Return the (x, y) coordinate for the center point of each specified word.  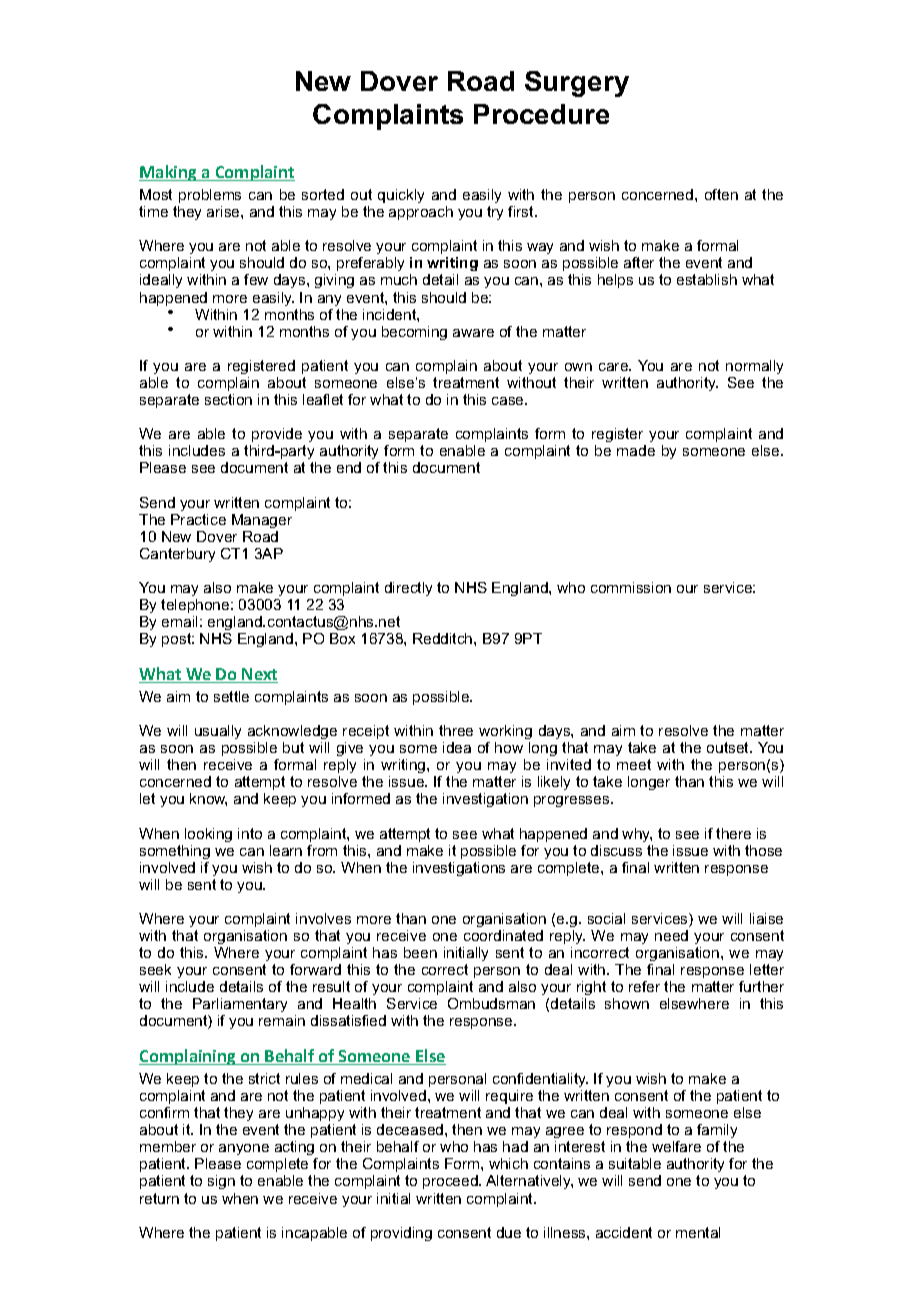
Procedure (541, 114)
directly (408, 589)
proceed (451, 1182)
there (733, 833)
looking (208, 835)
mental (698, 1232)
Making (169, 173)
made (636, 450)
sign (221, 1182)
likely (554, 783)
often (721, 194)
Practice (198, 519)
